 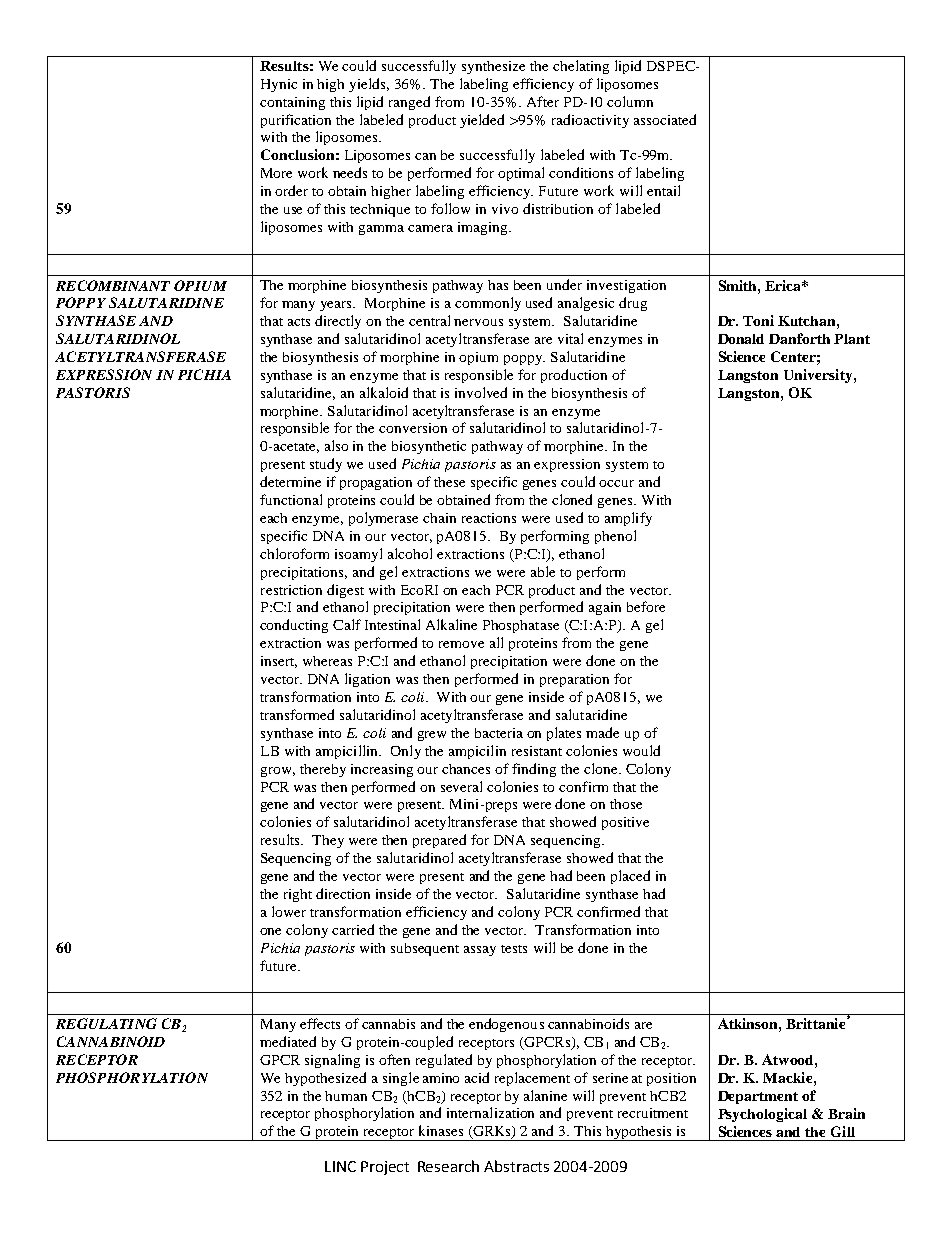 I want to click on RECOMBINANT, so click(x=113, y=285).
